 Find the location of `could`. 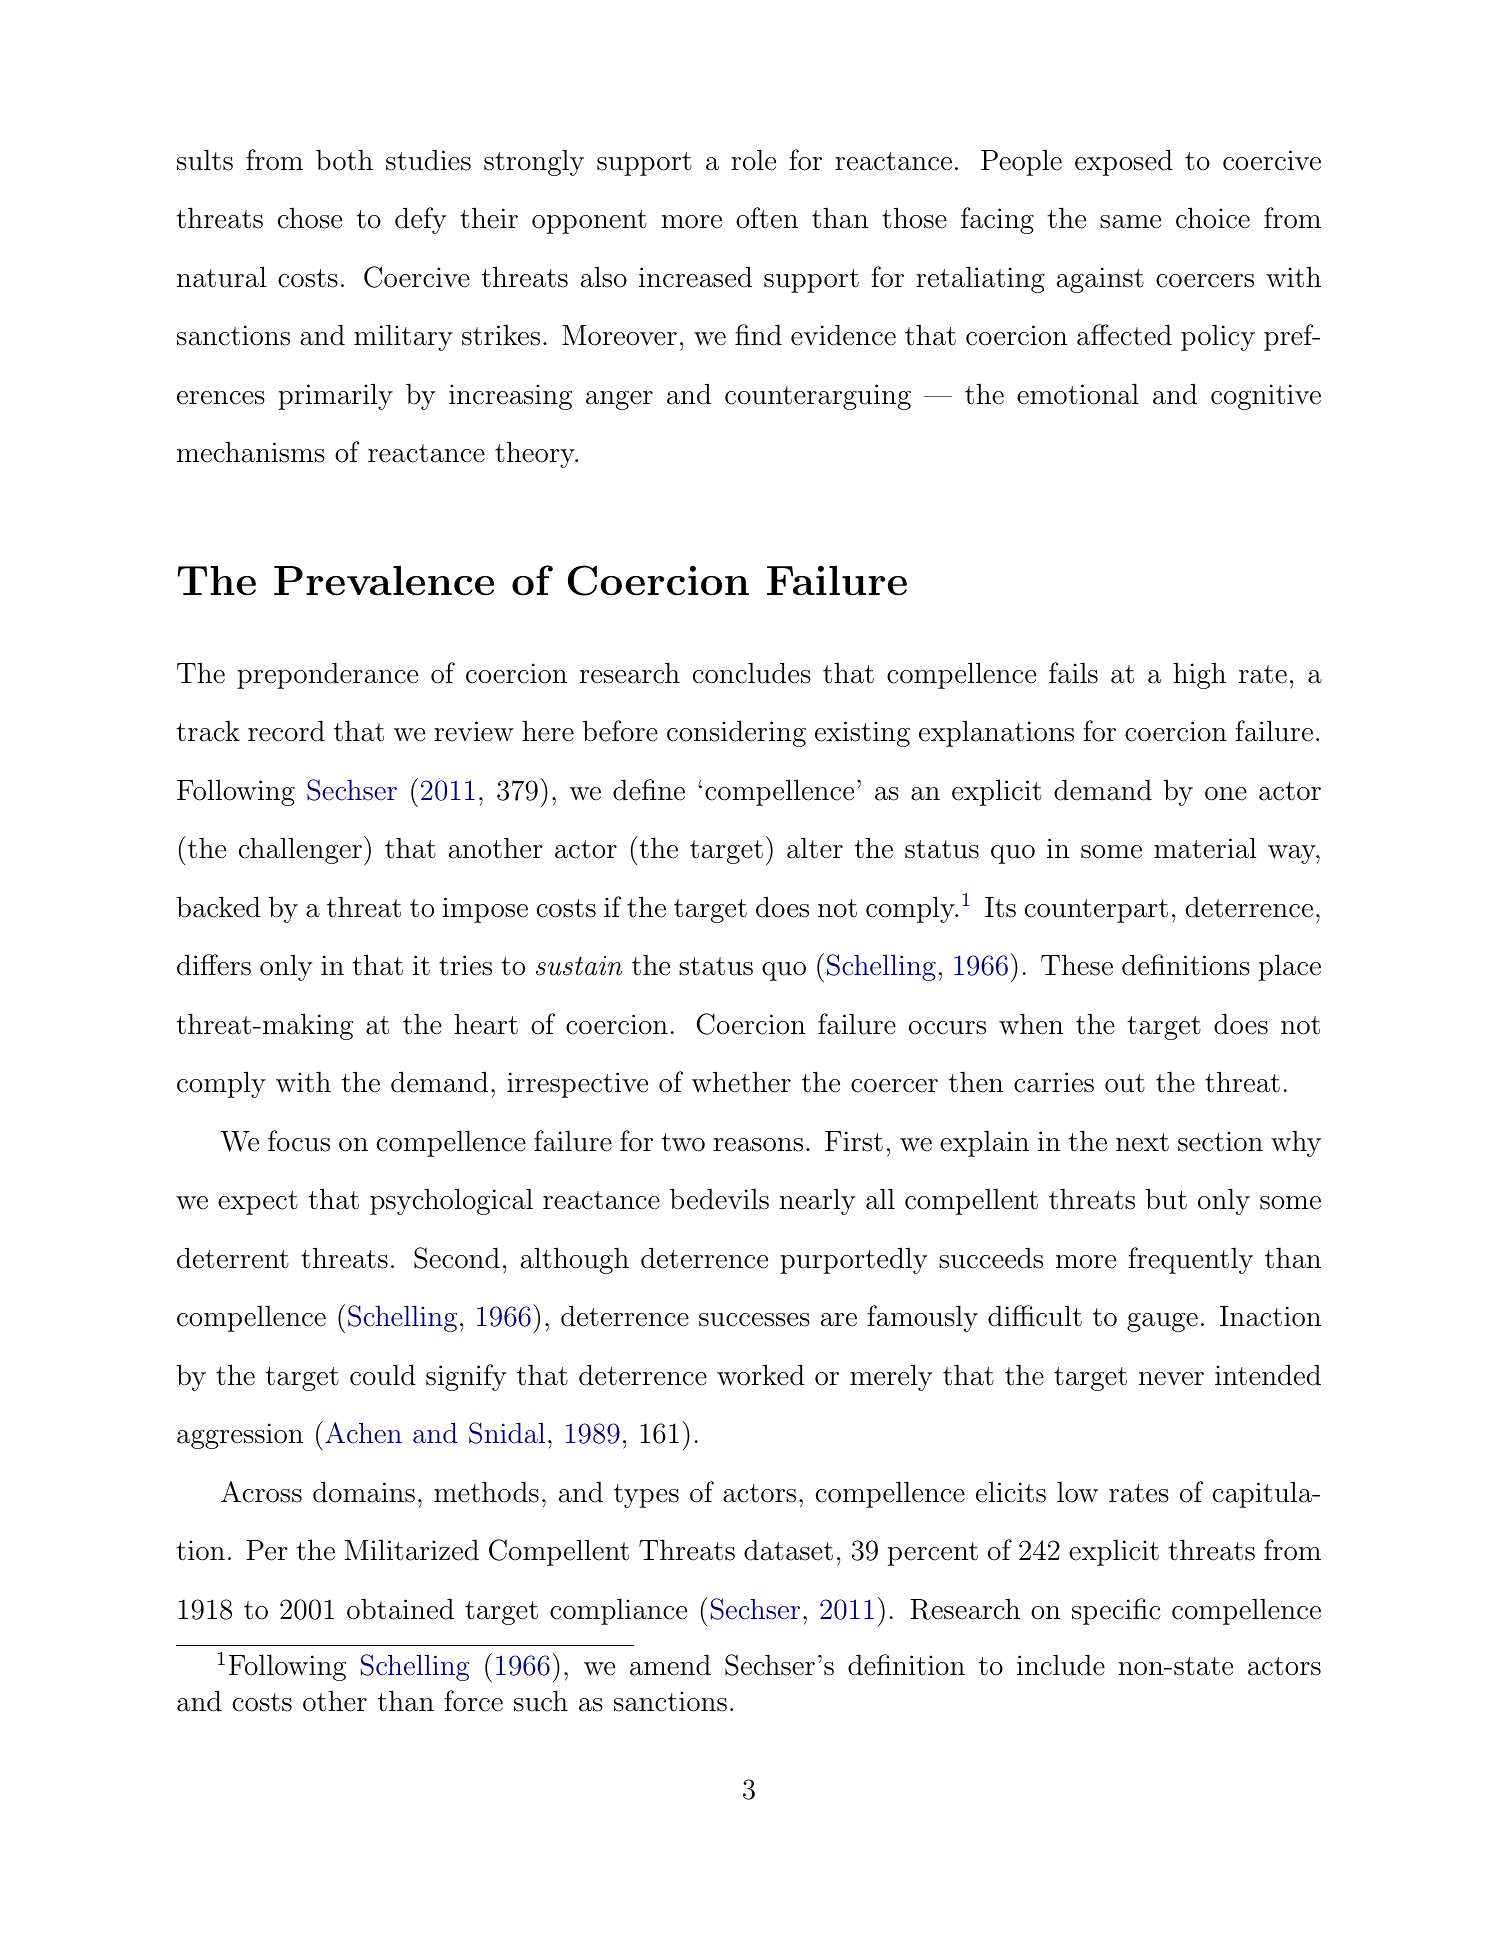

could is located at coordinates (383, 1375).
